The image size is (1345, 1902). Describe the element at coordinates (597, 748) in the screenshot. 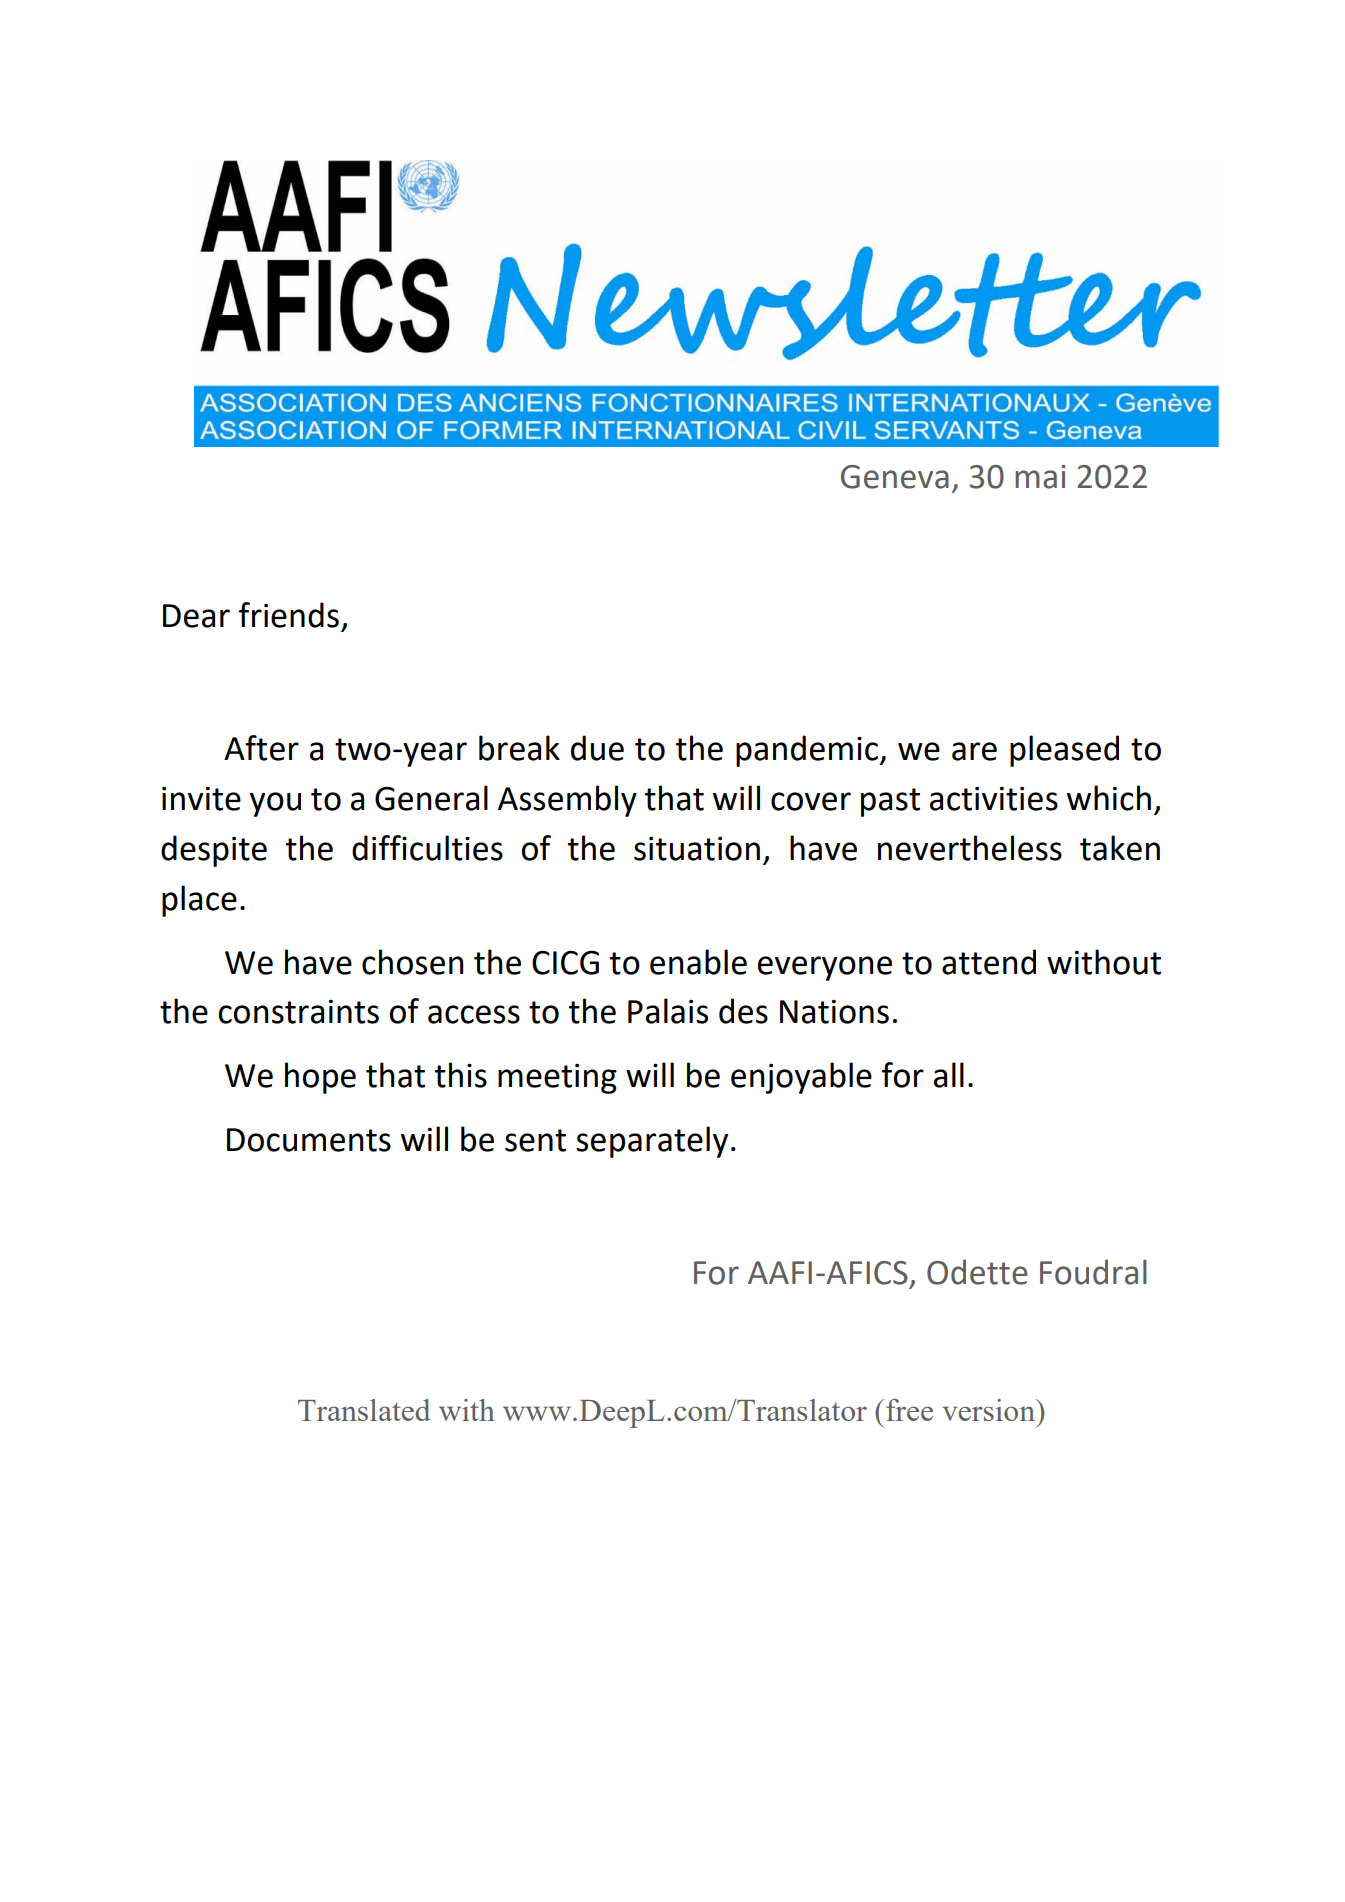

I see `due` at that location.
